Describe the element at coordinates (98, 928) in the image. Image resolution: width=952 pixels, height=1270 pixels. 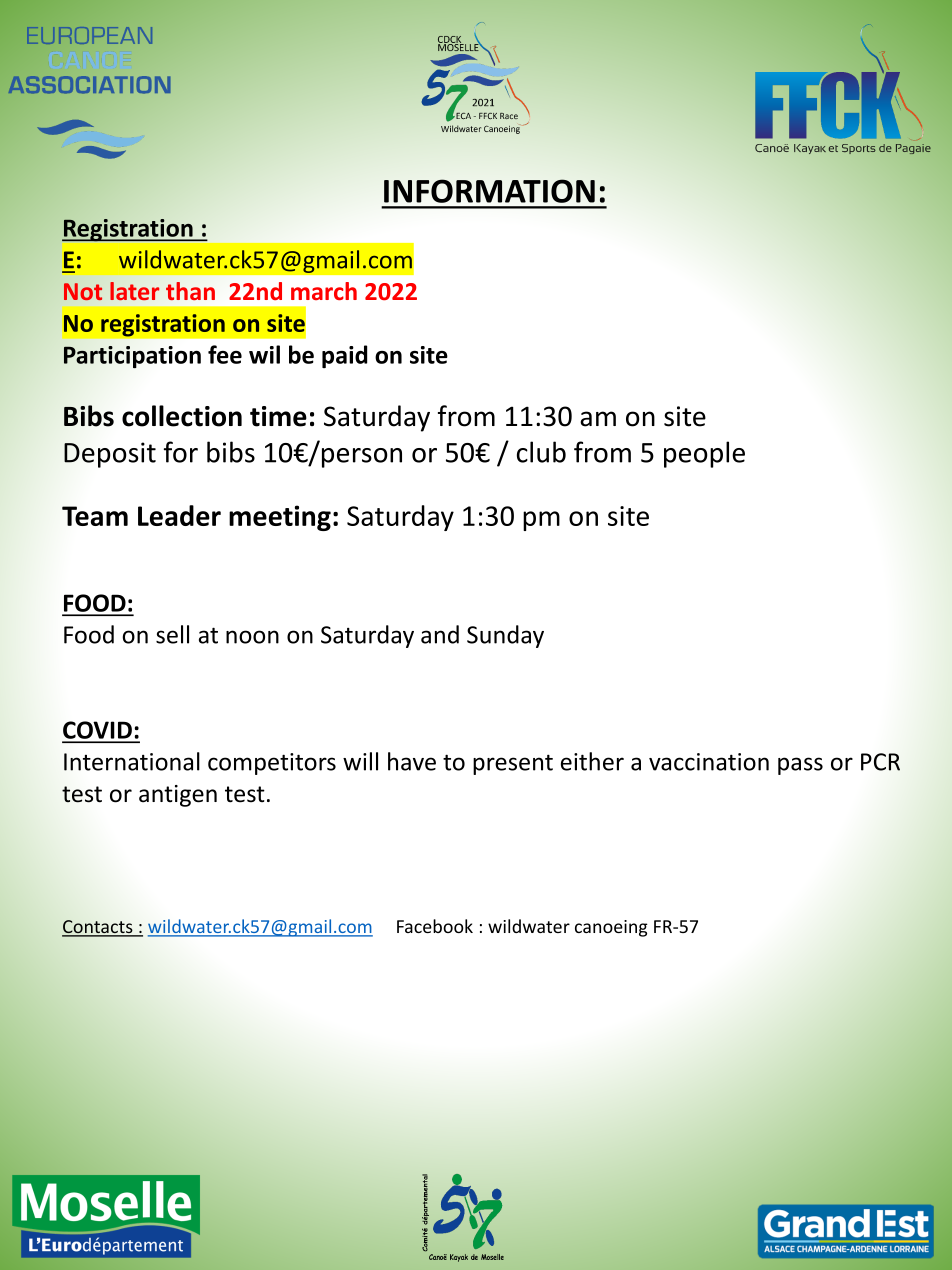
I see `Contacts` at that location.
